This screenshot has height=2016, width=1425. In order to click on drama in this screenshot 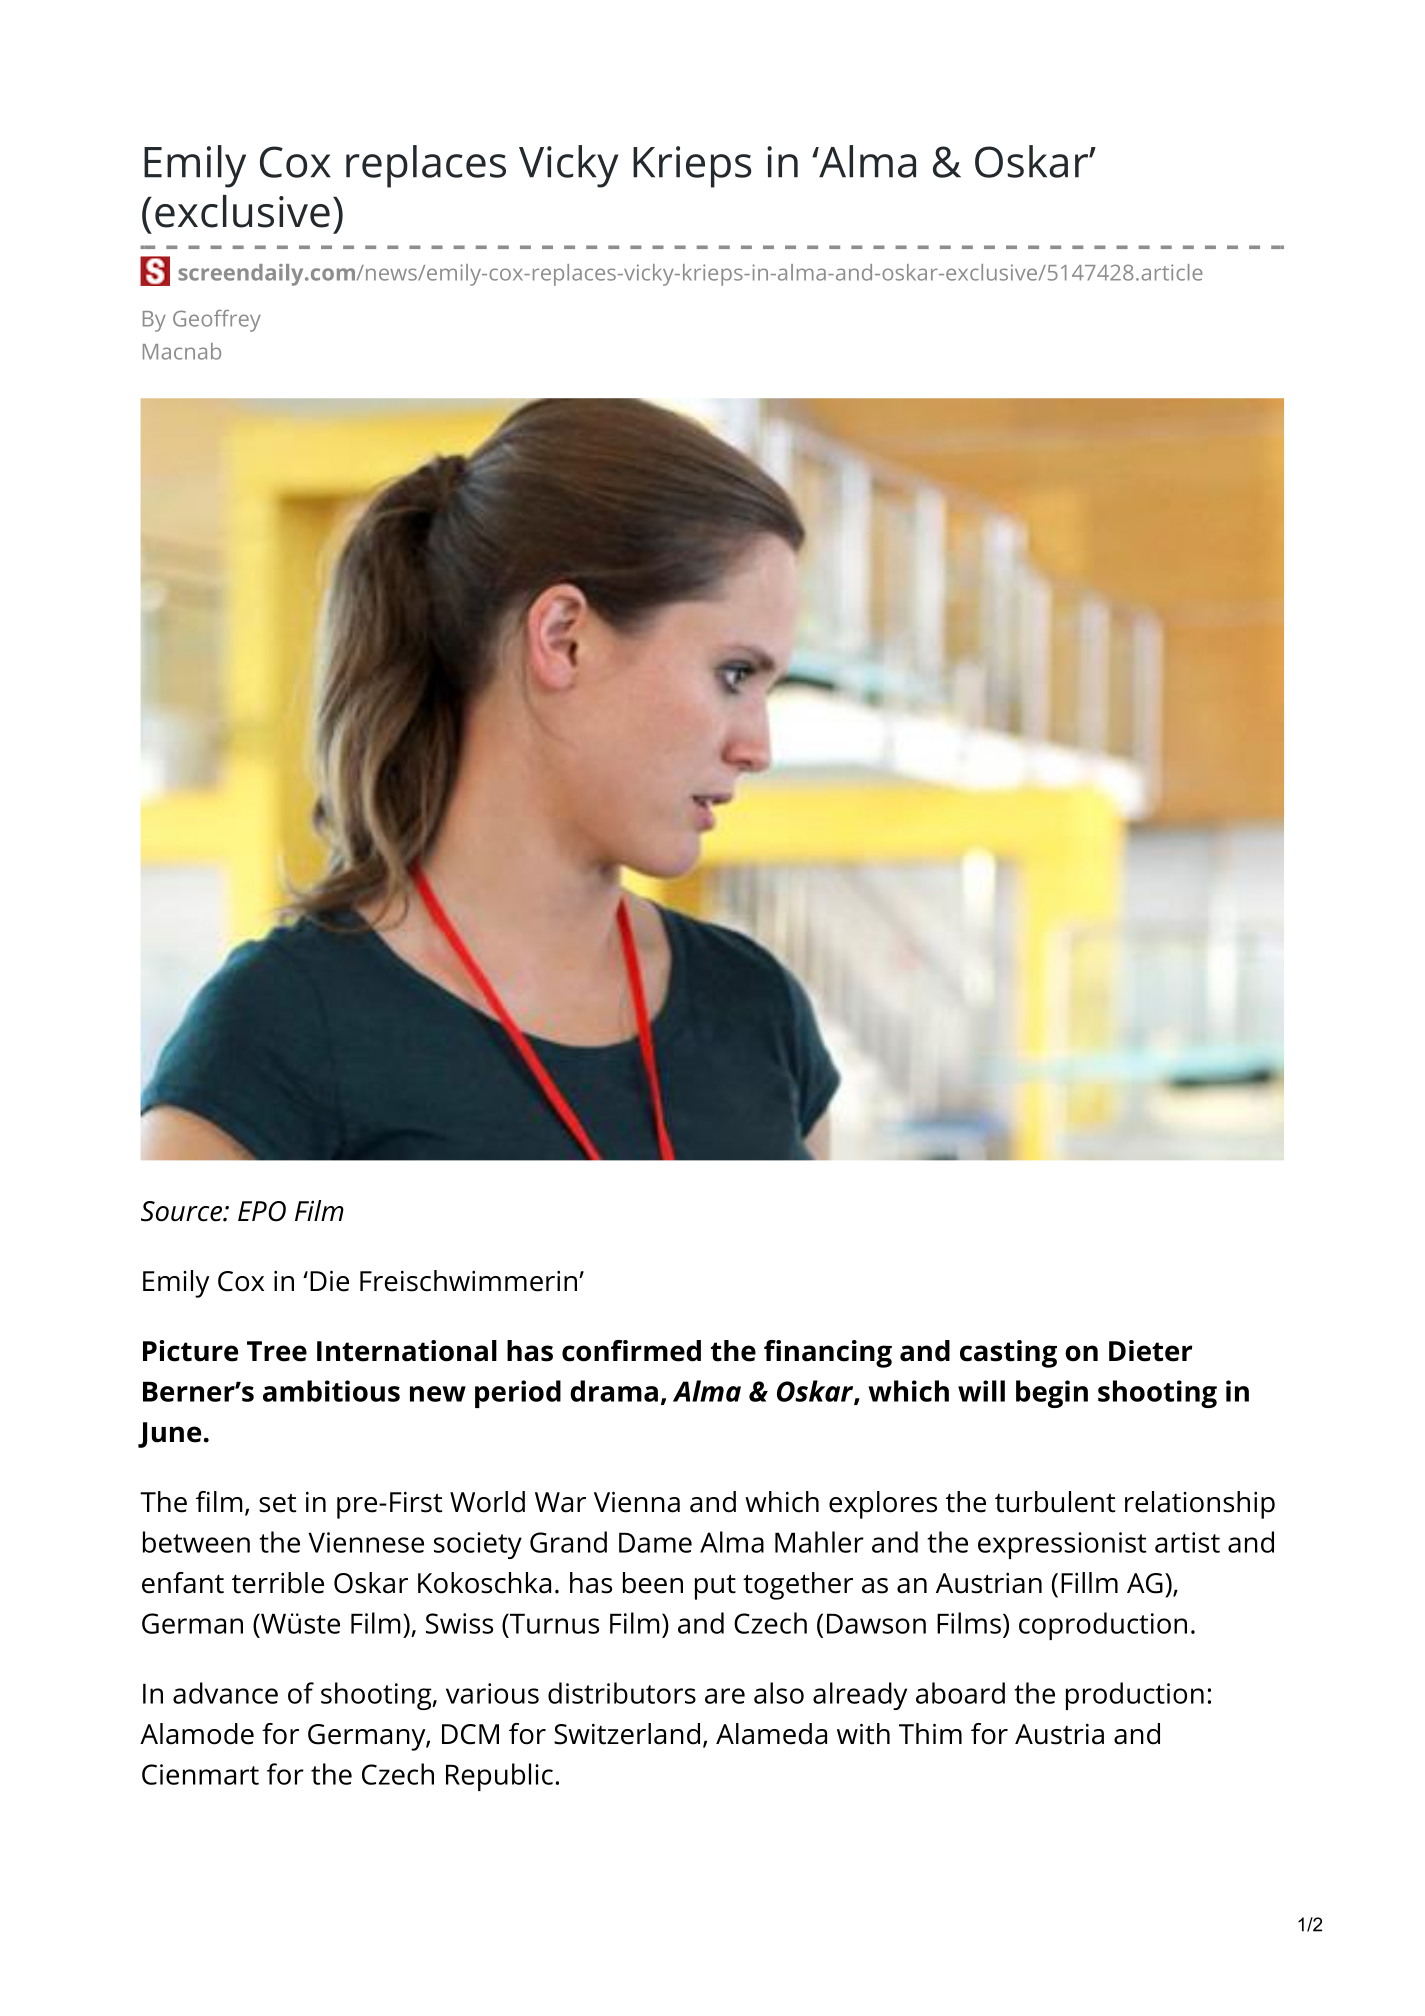, I will do `click(614, 1391)`.
